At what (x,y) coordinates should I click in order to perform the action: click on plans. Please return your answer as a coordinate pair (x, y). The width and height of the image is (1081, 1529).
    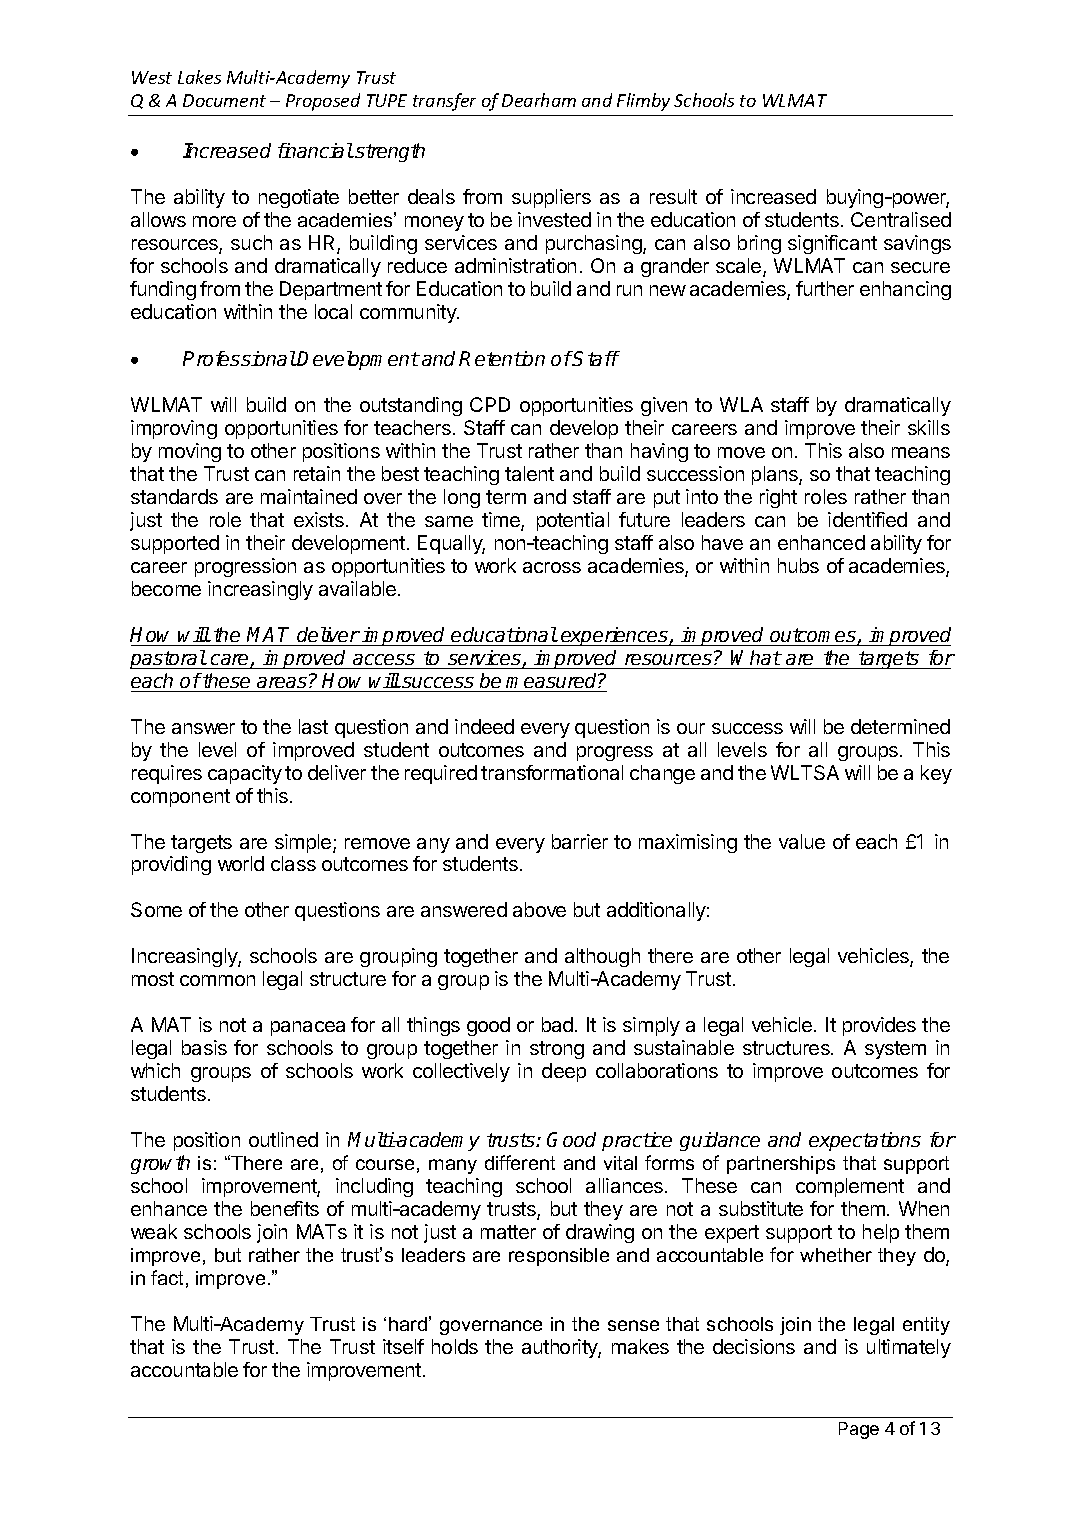
    Looking at the image, I should click on (776, 475).
